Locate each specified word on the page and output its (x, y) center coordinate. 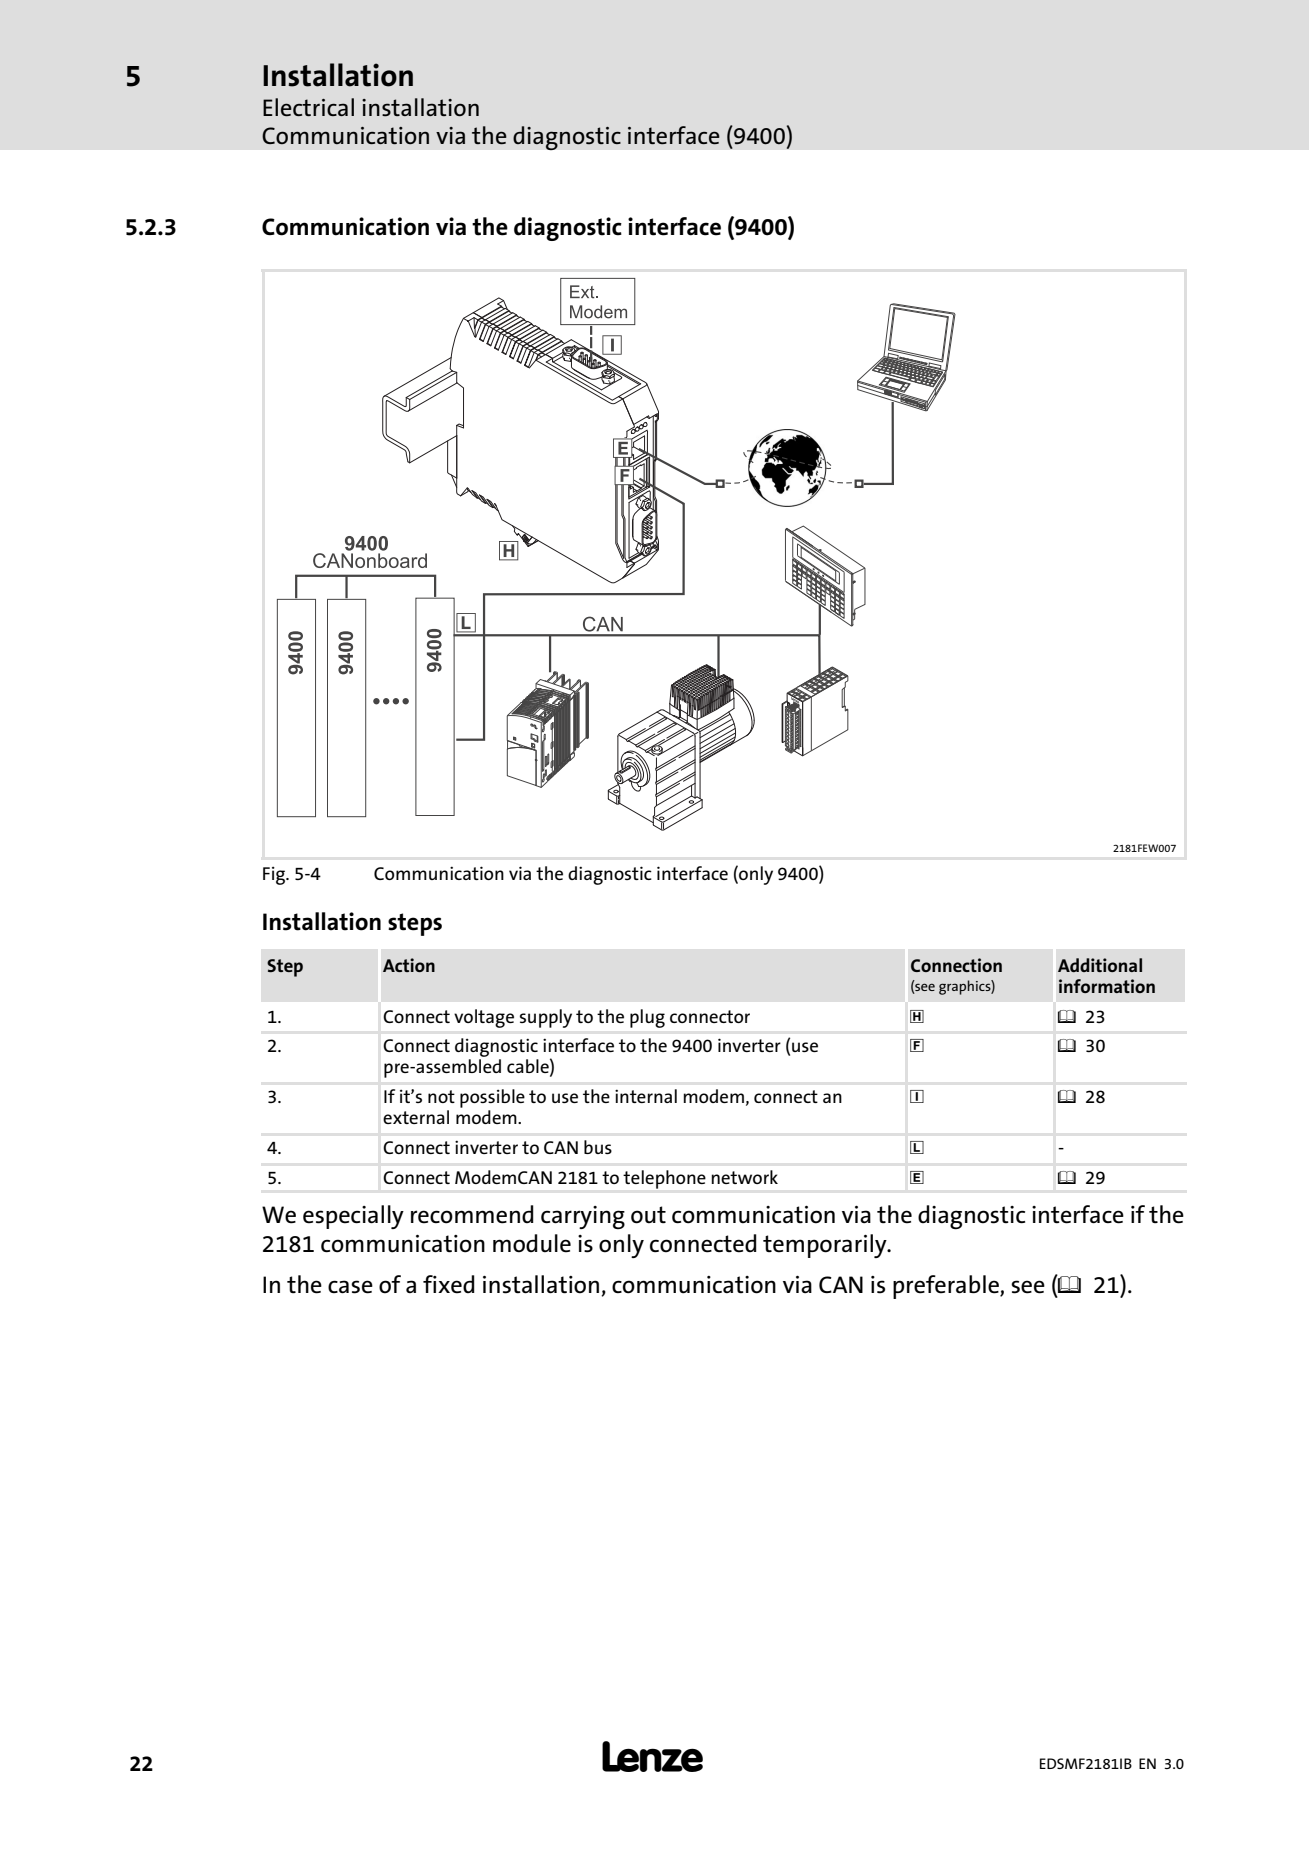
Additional (1100, 965)
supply (546, 1018)
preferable (947, 1287)
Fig (275, 875)
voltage (484, 1018)
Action (409, 965)
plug (647, 1018)
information (1107, 986)
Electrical (308, 107)
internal (646, 1096)
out (648, 1215)
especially (353, 1217)
